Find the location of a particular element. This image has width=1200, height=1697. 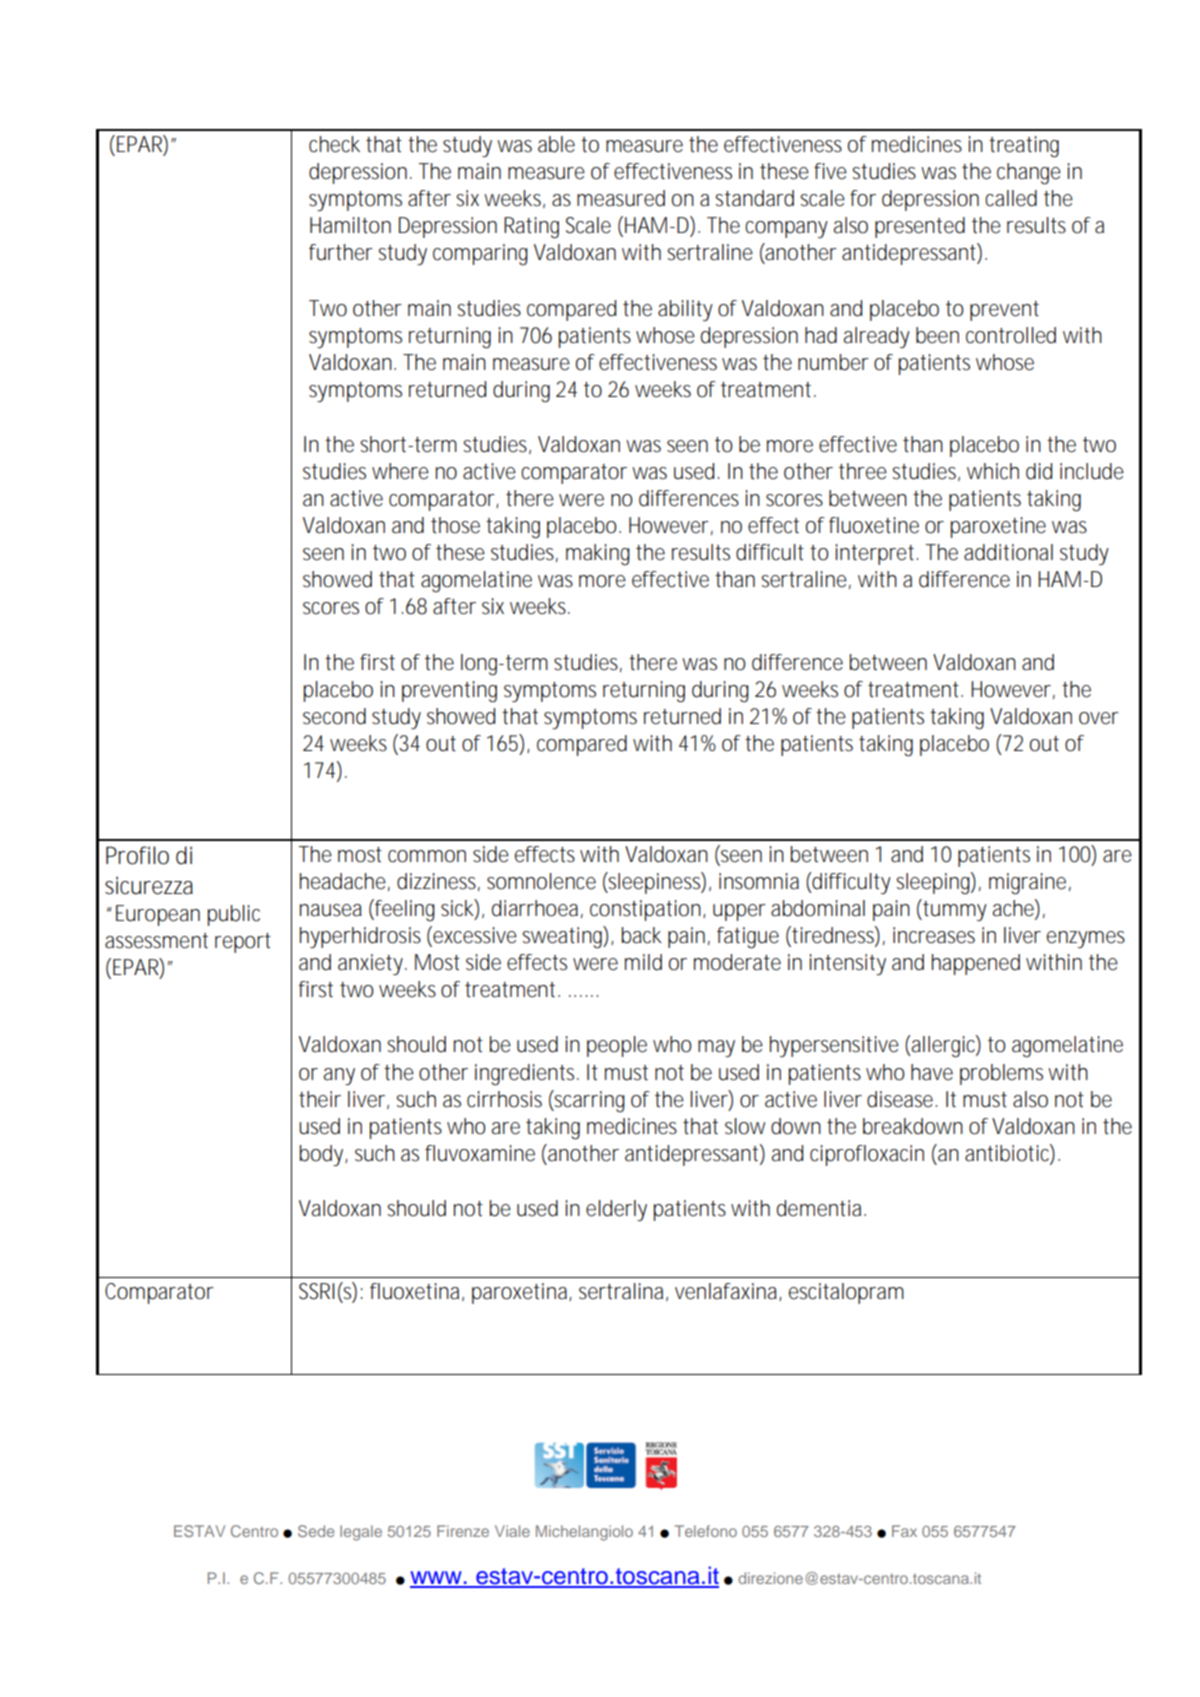

dementia is located at coordinates (821, 1208).
